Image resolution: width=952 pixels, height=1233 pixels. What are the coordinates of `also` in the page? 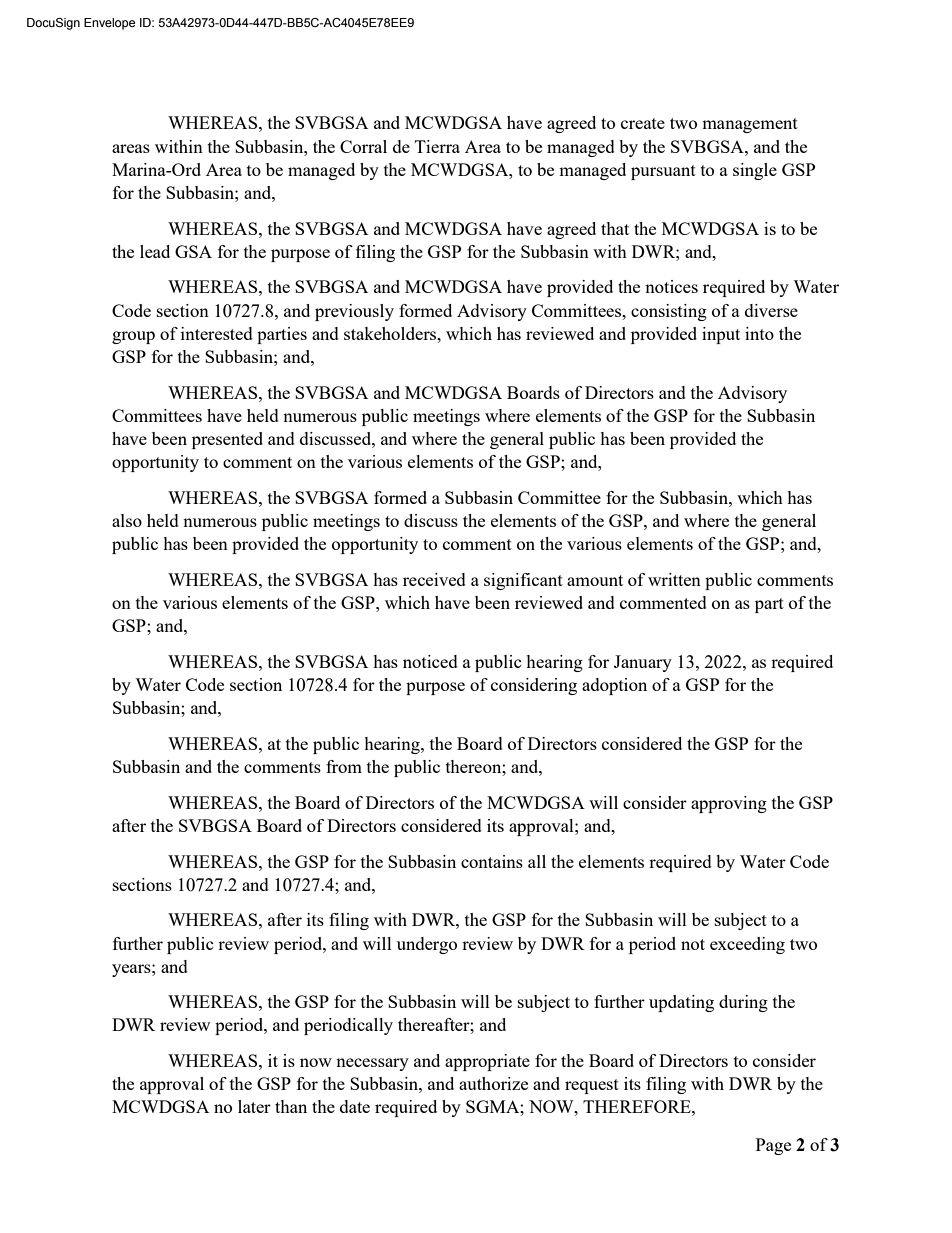 It's located at (127, 520).
